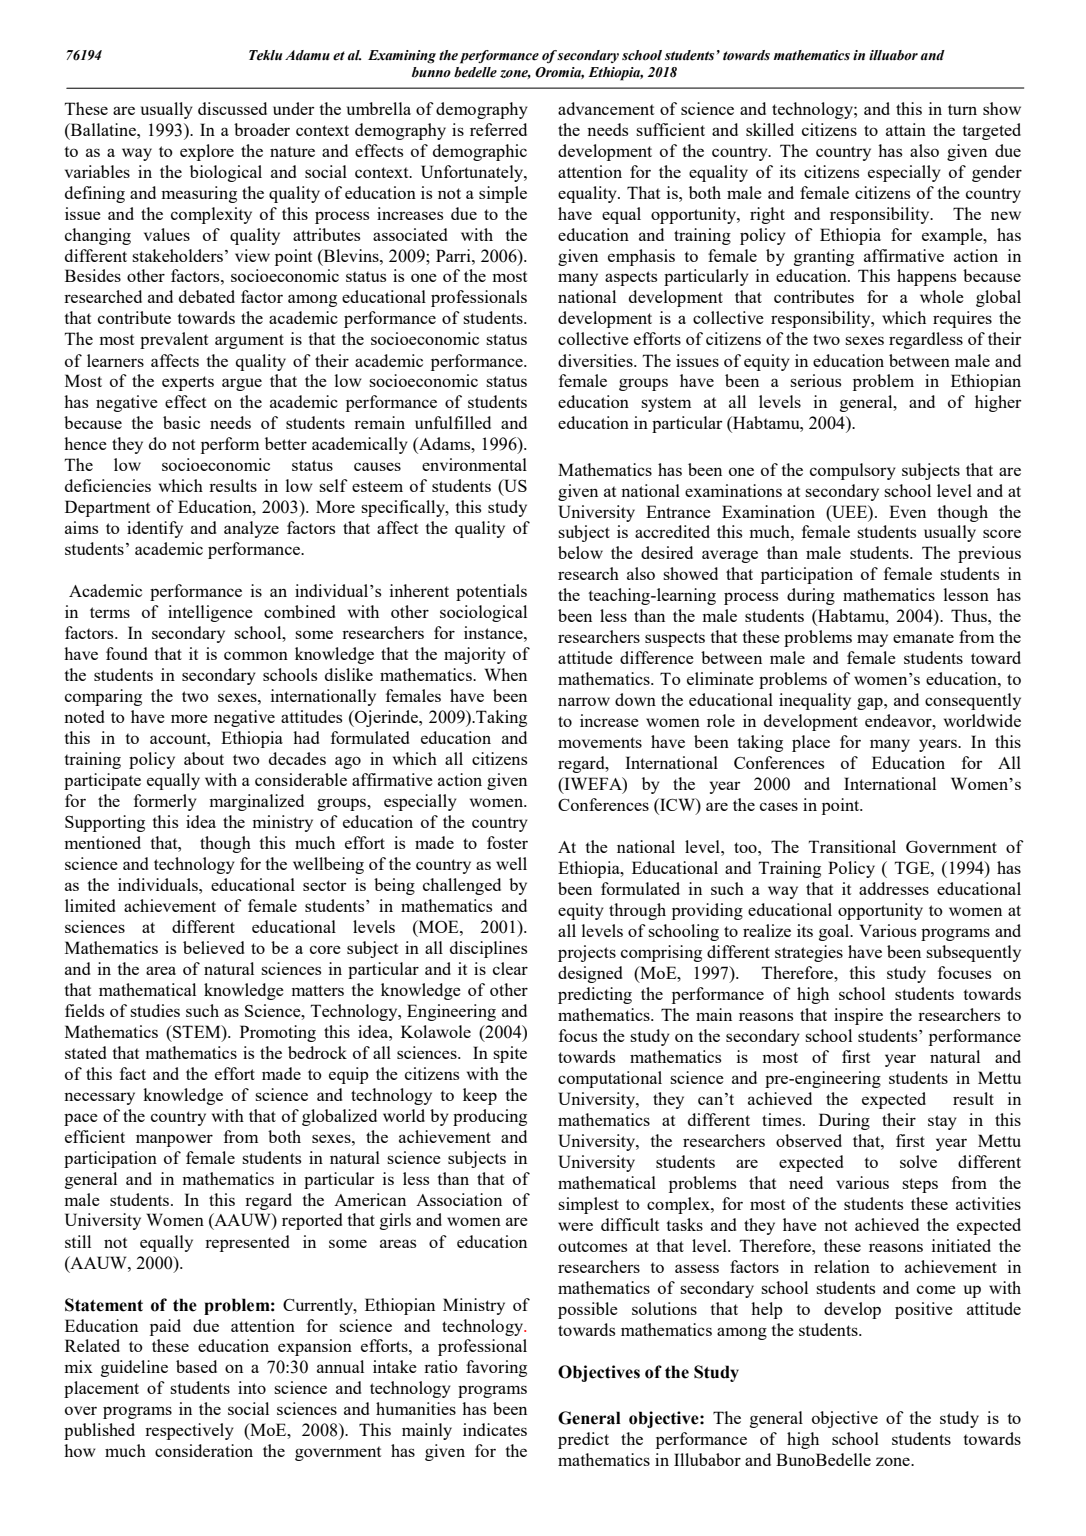 This screenshot has height=1536, width=1086. What do you see at coordinates (232, 108) in the screenshot?
I see `discussed` at bounding box center [232, 108].
